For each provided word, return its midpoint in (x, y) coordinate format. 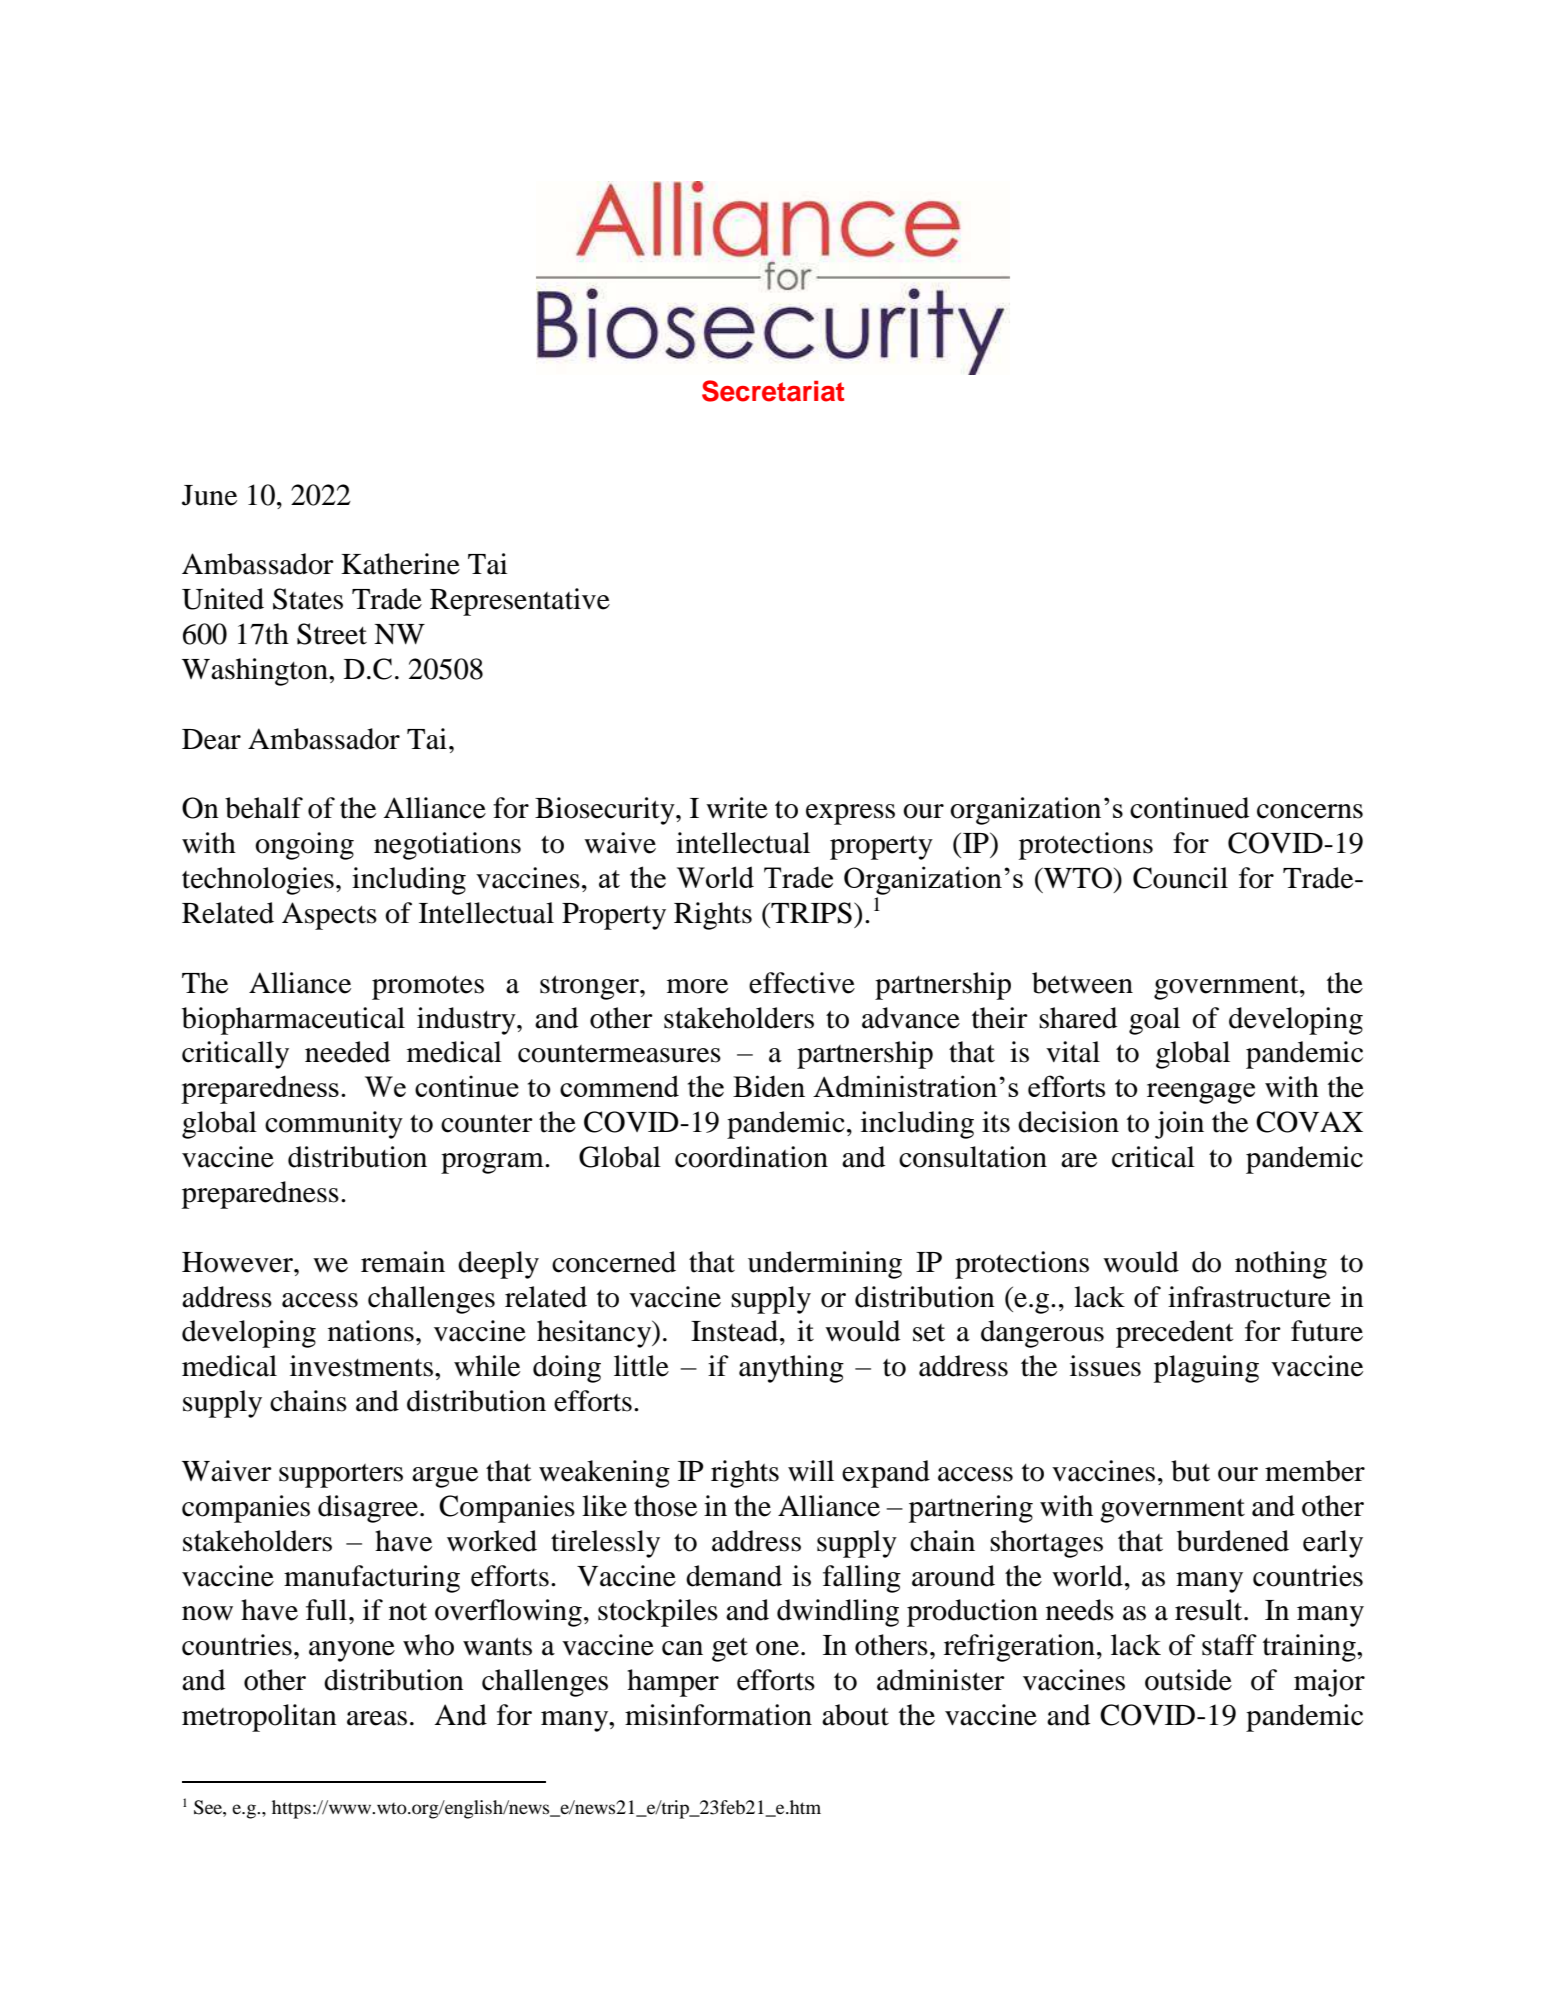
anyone (352, 1651)
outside (1188, 1680)
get (730, 1650)
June (209, 495)
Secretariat (773, 391)
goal (1154, 1021)
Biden (769, 1086)
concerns (1310, 811)
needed (347, 1052)
